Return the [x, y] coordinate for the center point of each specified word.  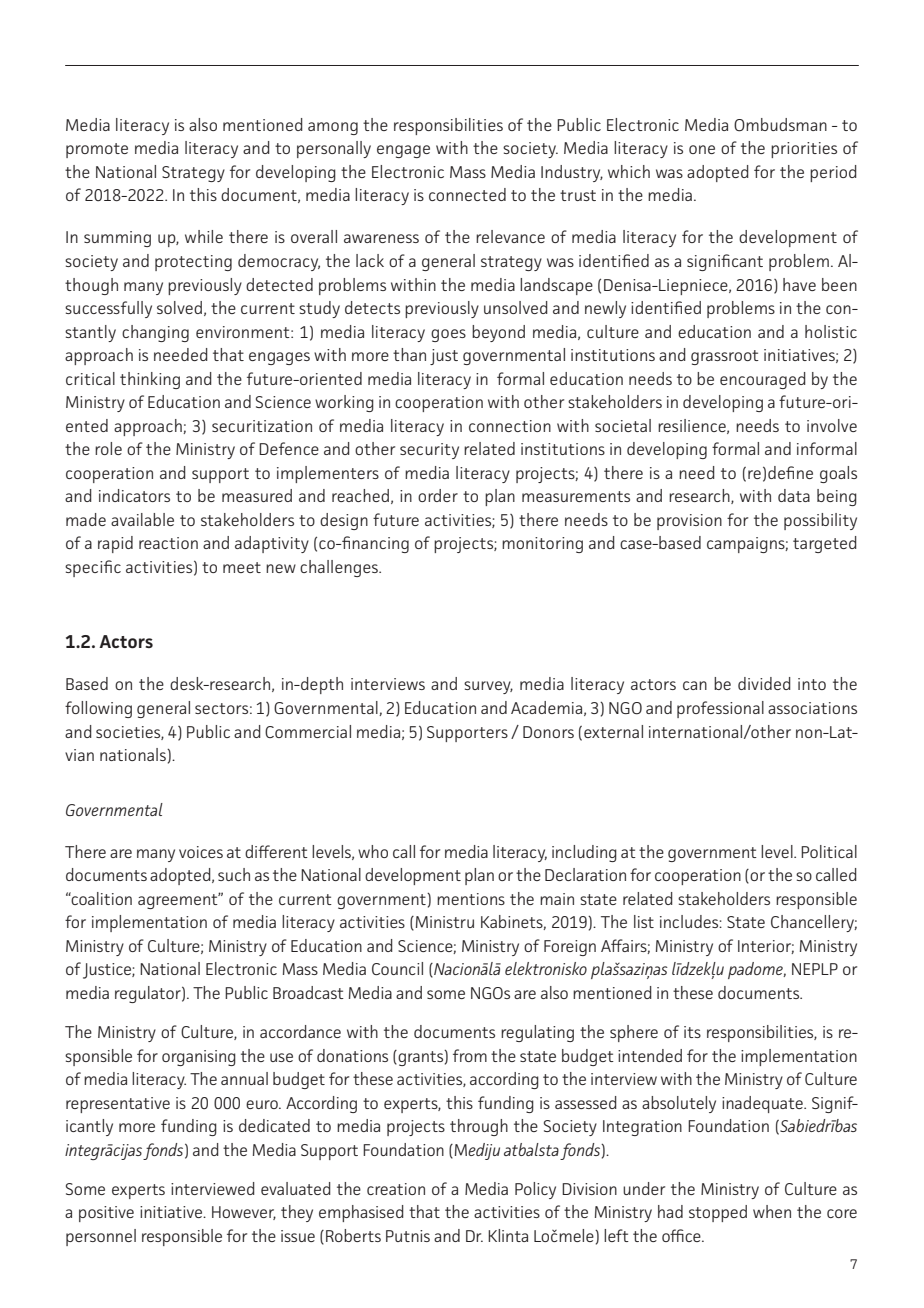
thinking [150, 380]
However [244, 1213]
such [234, 874]
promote [97, 150]
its [692, 1032]
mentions [471, 899]
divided [764, 683]
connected [467, 194]
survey [488, 687]
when [772, 1211]
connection [510, 426]
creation [396, 1189]
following [98, 709]
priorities [804, 150]
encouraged [763, 380]
